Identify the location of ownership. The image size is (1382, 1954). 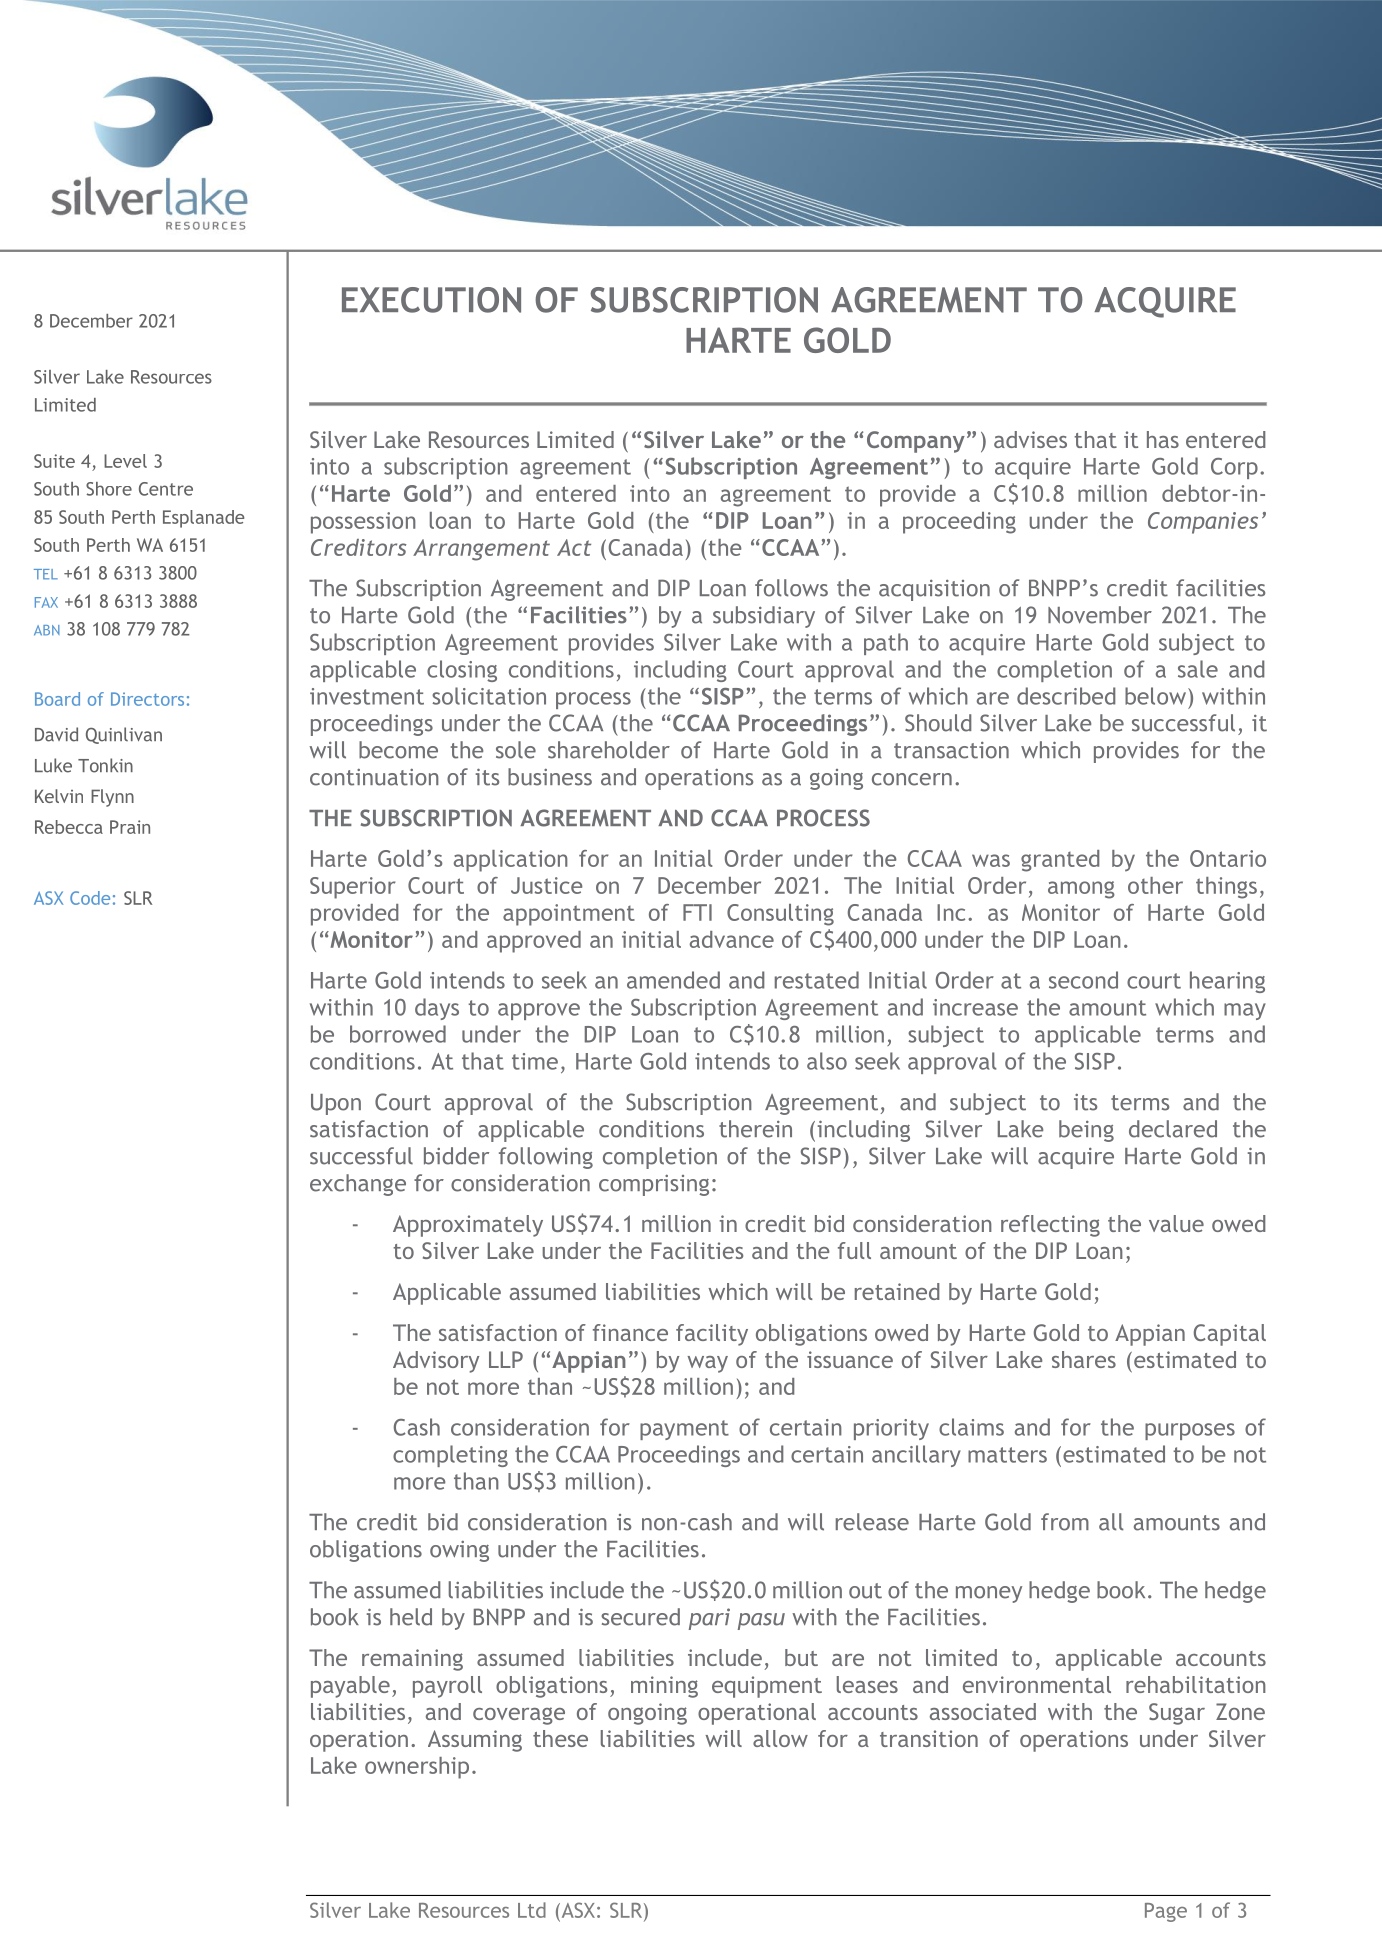
(417, 1768).
